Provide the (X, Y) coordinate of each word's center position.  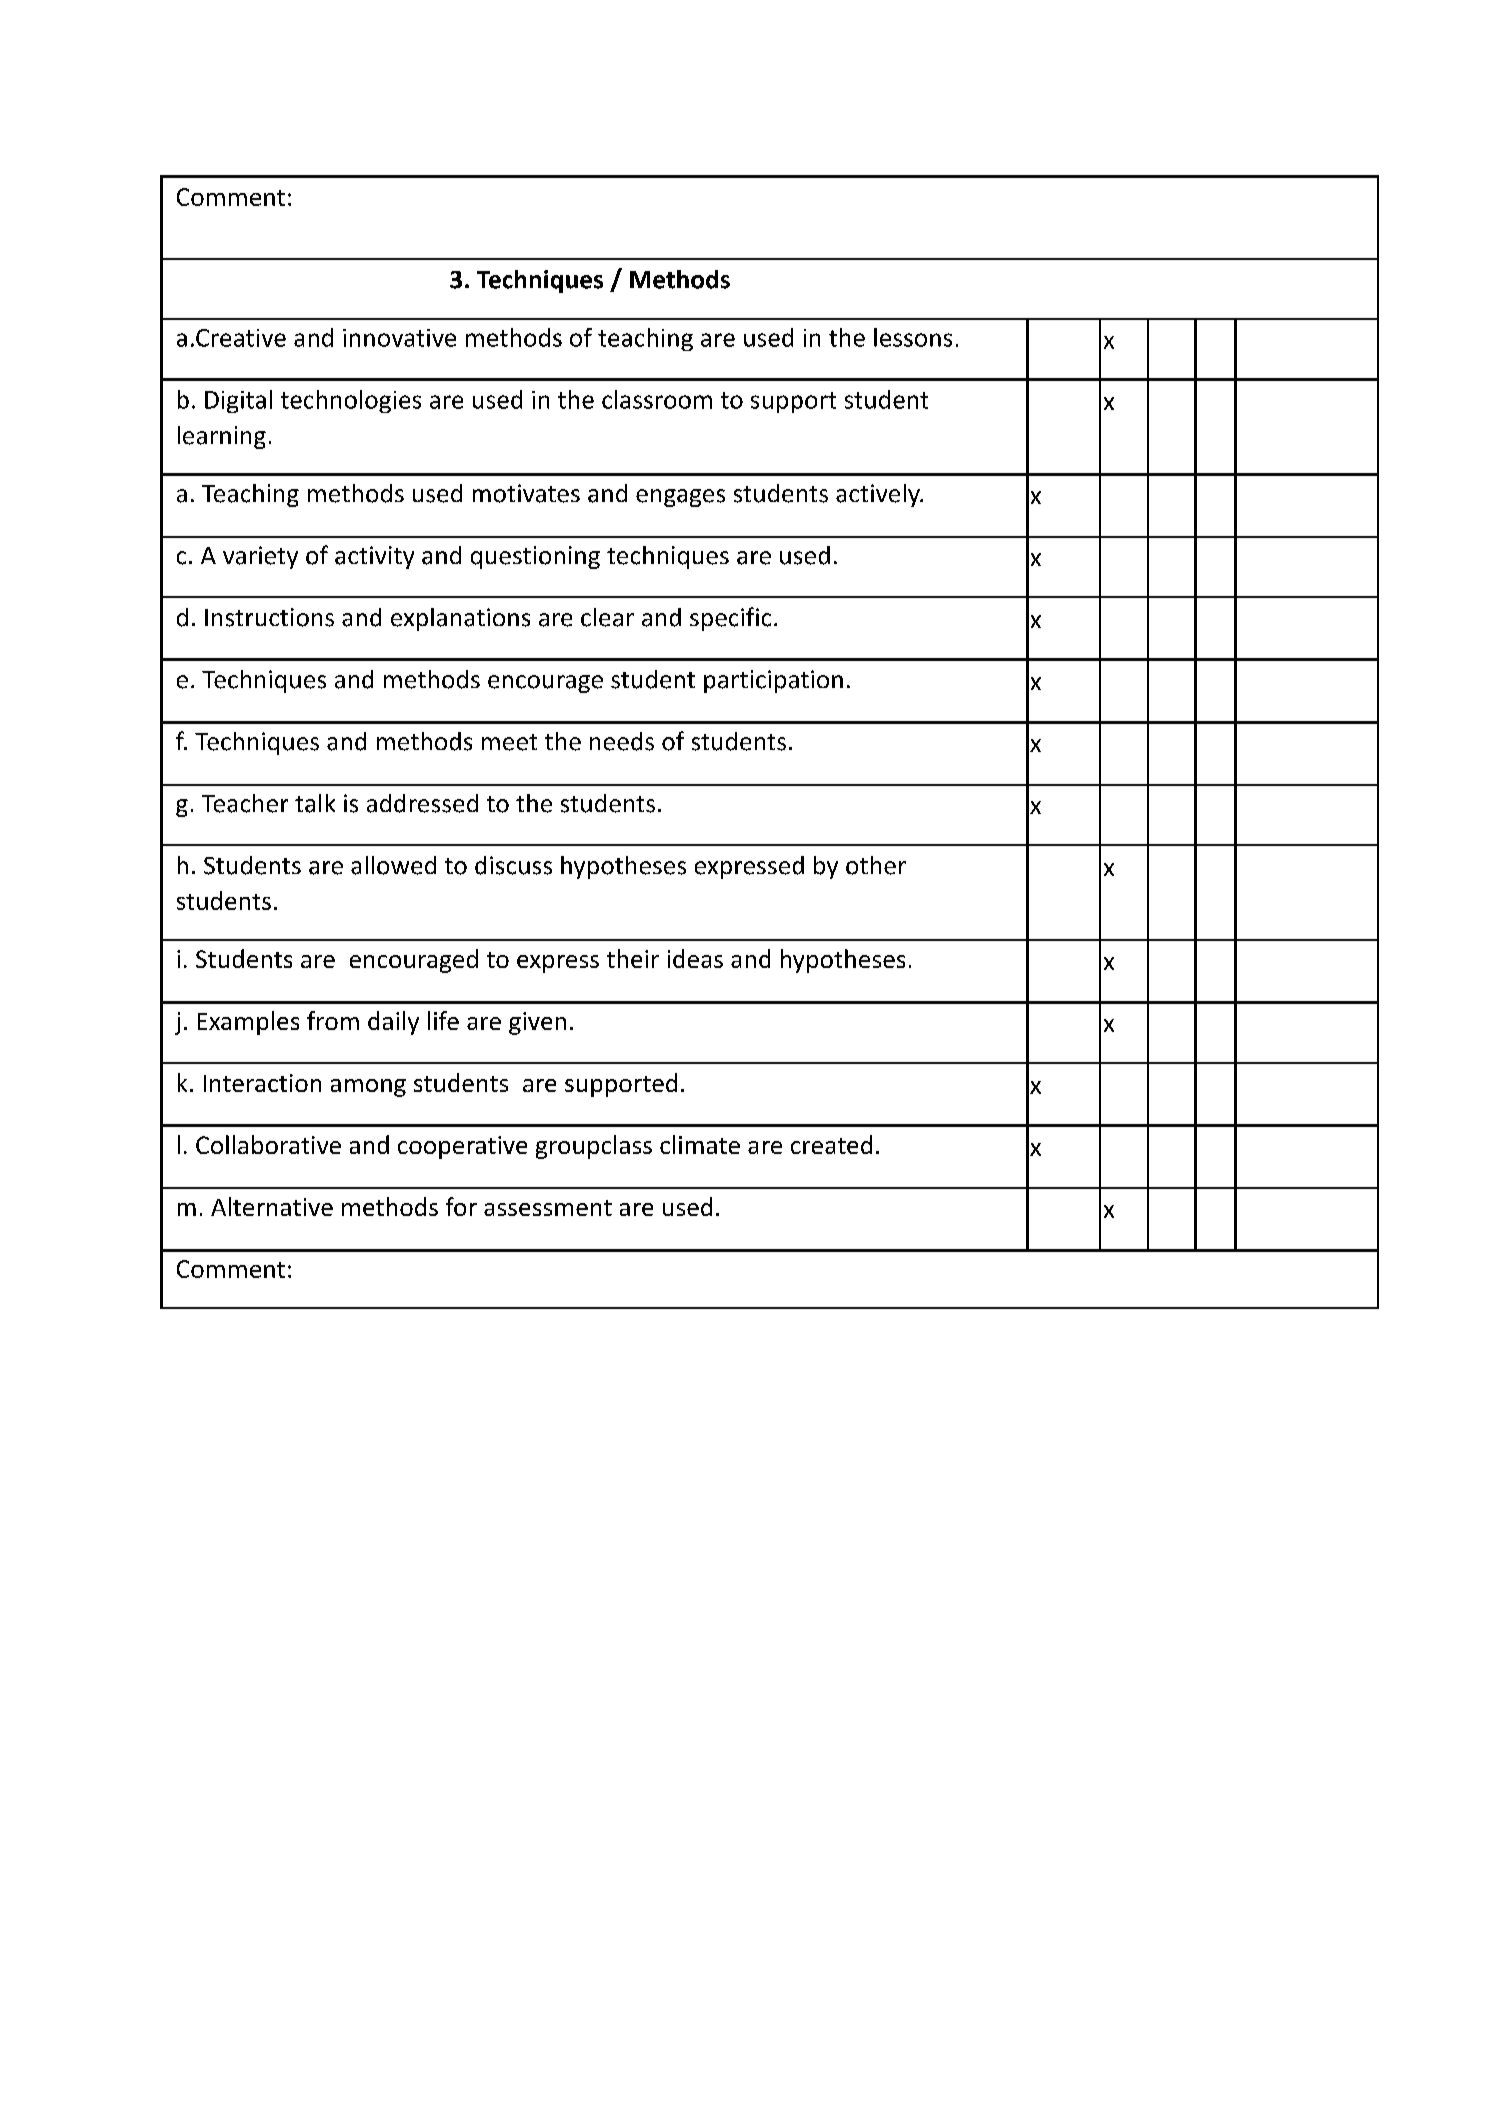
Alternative (272, 1206)
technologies (351, 401)
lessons (913, 337)
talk (315, 803)
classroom (657, 399)
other (876, 865)
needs (622, 741)
